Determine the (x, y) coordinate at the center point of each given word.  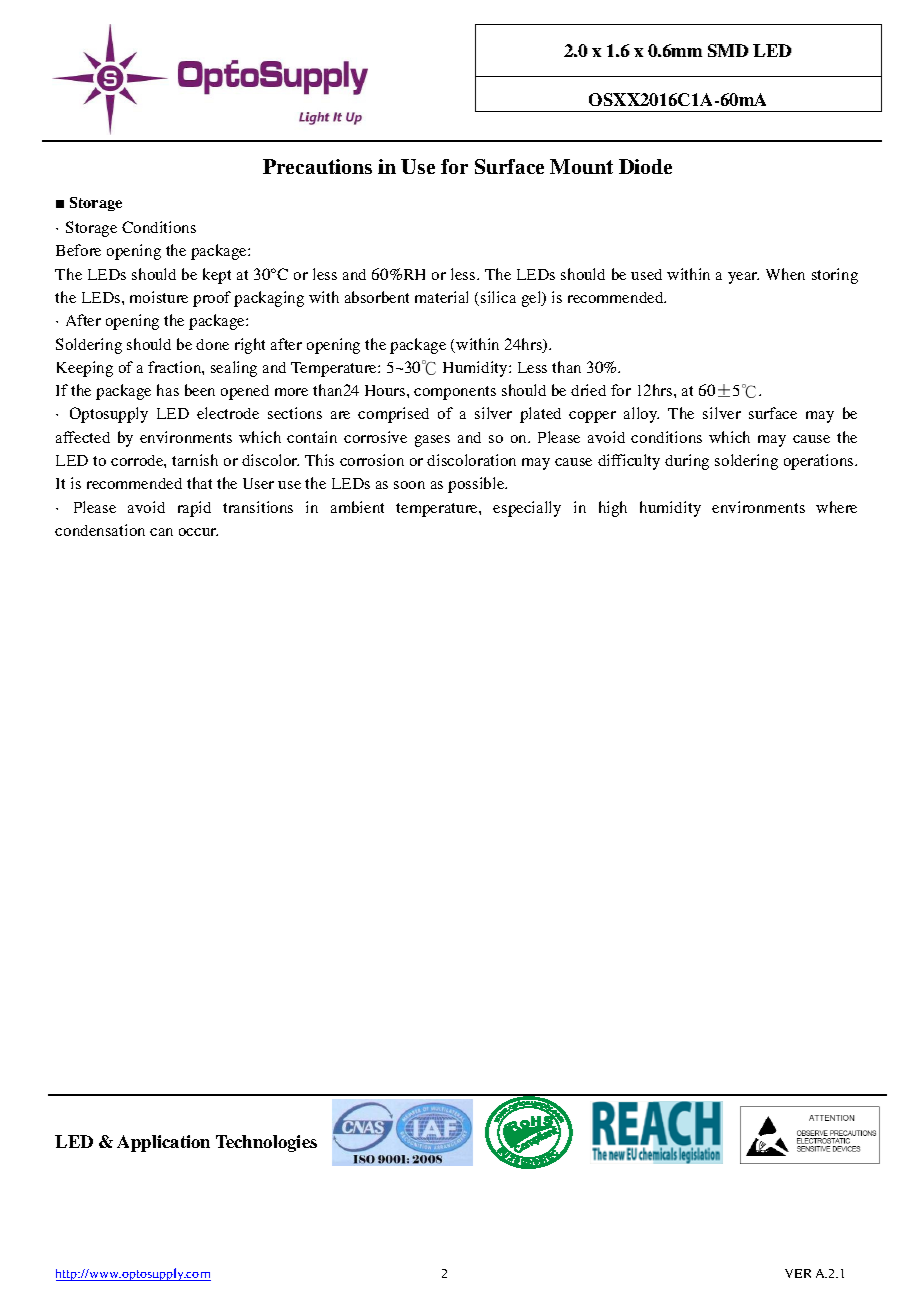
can (161, 532)
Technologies (266, 1143)
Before (78, 250)
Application (163, 1143)
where (836, 507)
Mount (581, 166)
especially (527, 509)
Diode (645, 166)
